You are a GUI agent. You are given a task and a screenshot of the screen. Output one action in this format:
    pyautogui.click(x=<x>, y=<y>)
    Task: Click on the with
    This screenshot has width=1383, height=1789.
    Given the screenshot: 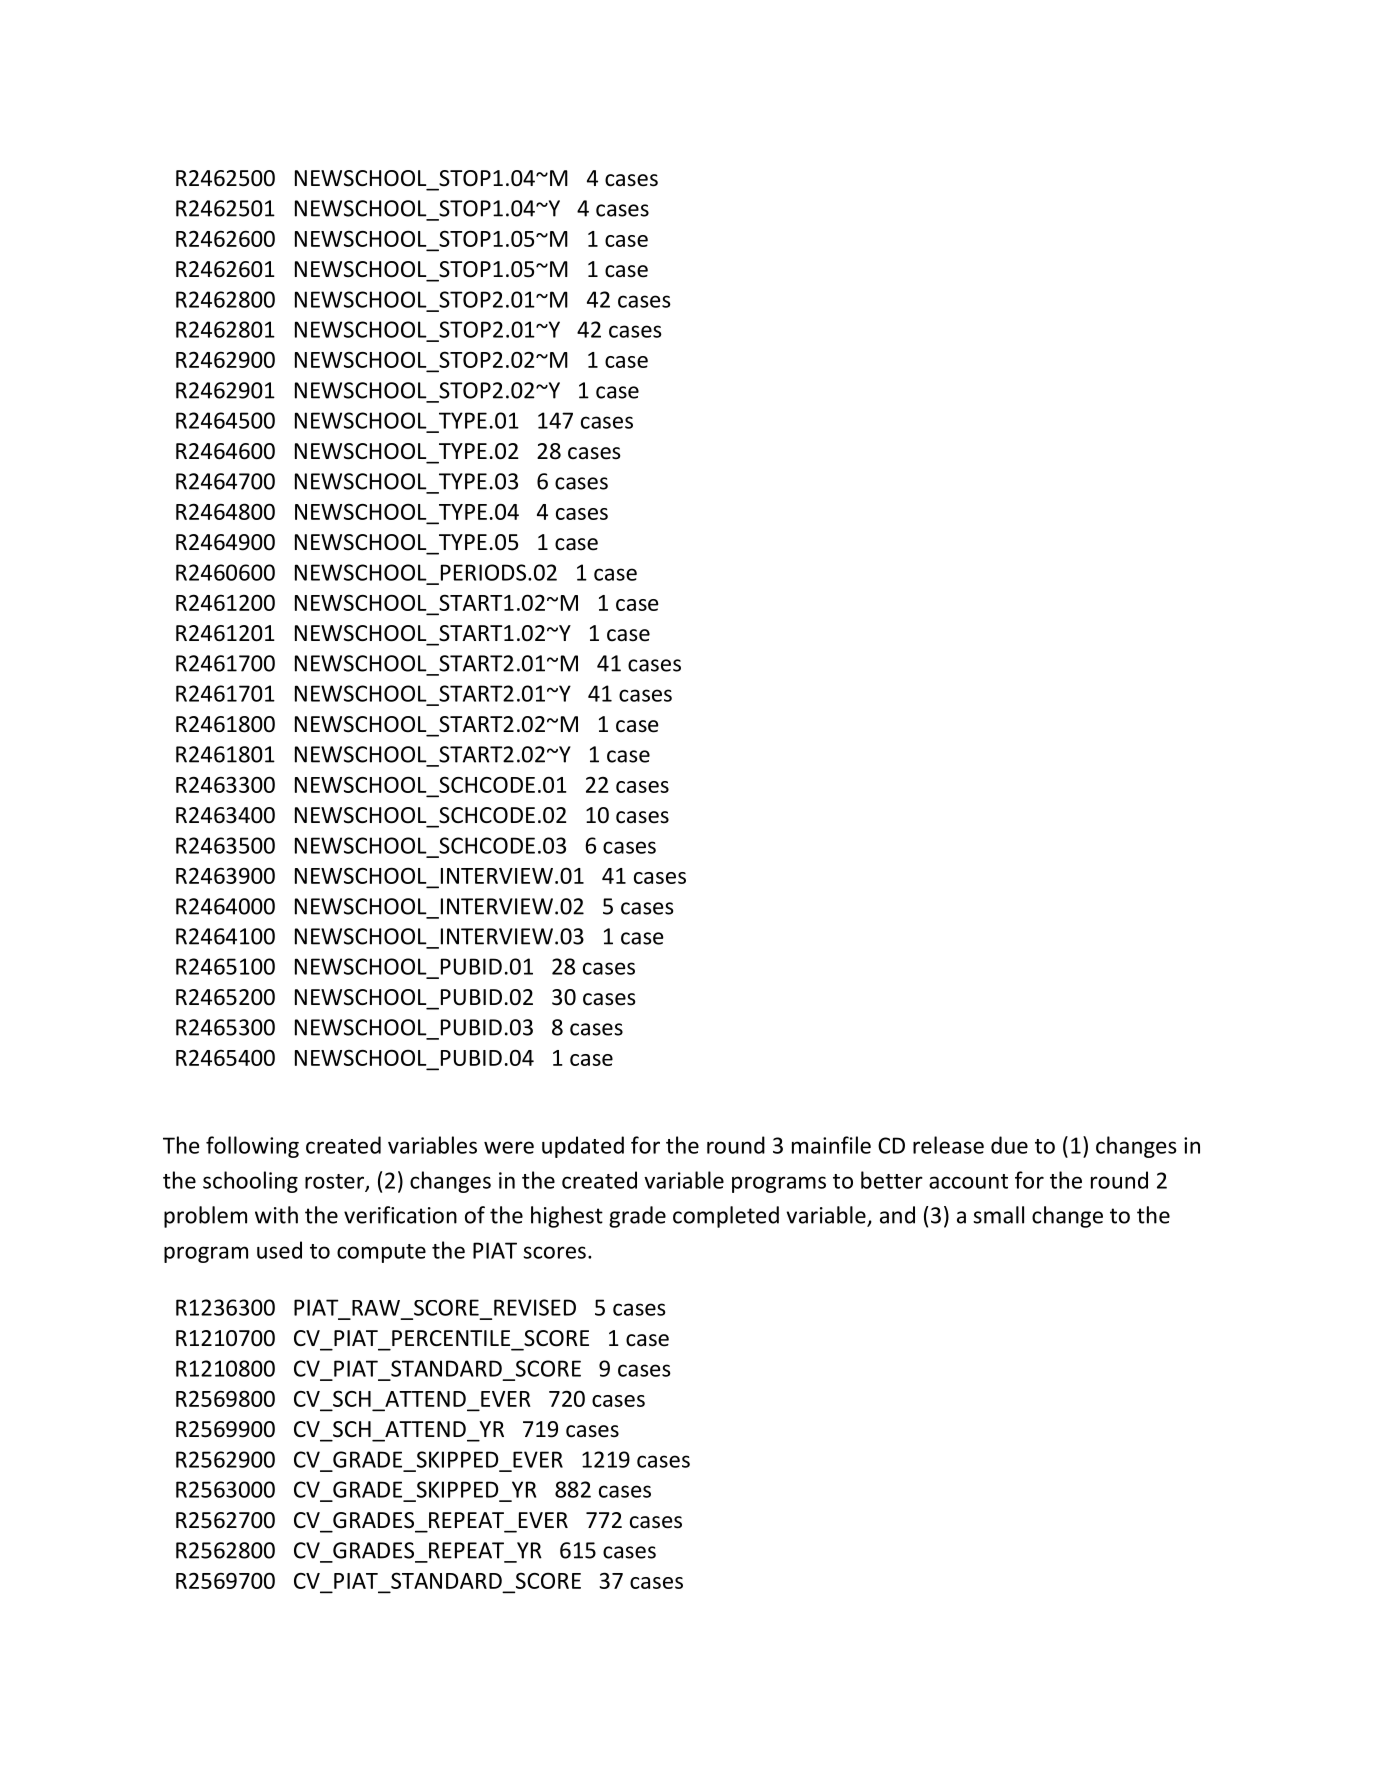 What is the action you would take?
    pyautogui.click(x=276, y=1215)
